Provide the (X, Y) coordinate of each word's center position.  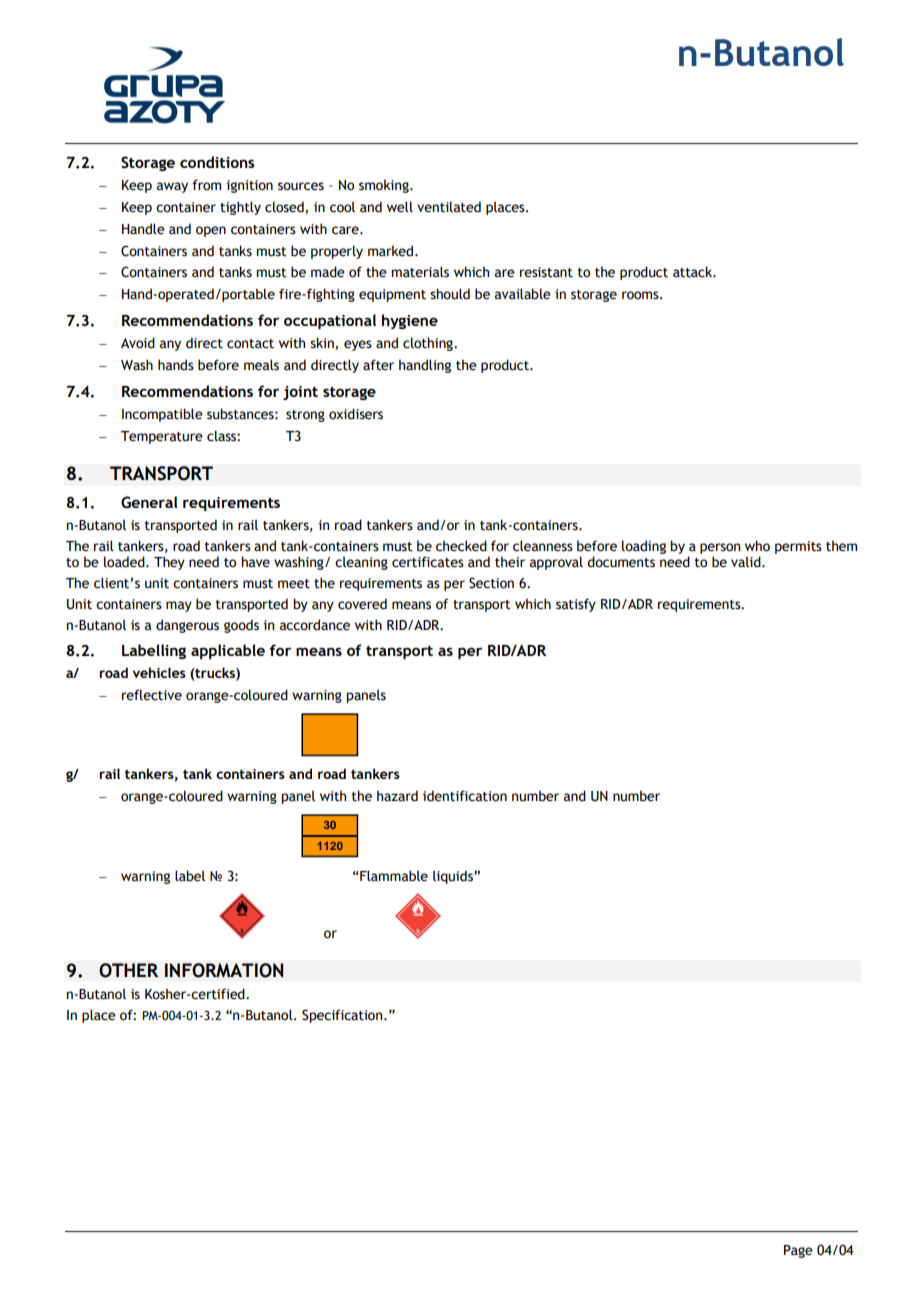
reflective (152, 695)
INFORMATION (224, 970)
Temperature (162, 437)
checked (461, 546)
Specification (343, 1016)
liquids (454, 877)
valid (747, 561)
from (206, 185)
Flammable (393, 876)
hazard (397, 796)
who (757, 546)
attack (694, 272)
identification (465, 796)
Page (798, 1251)
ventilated (449, 207)
